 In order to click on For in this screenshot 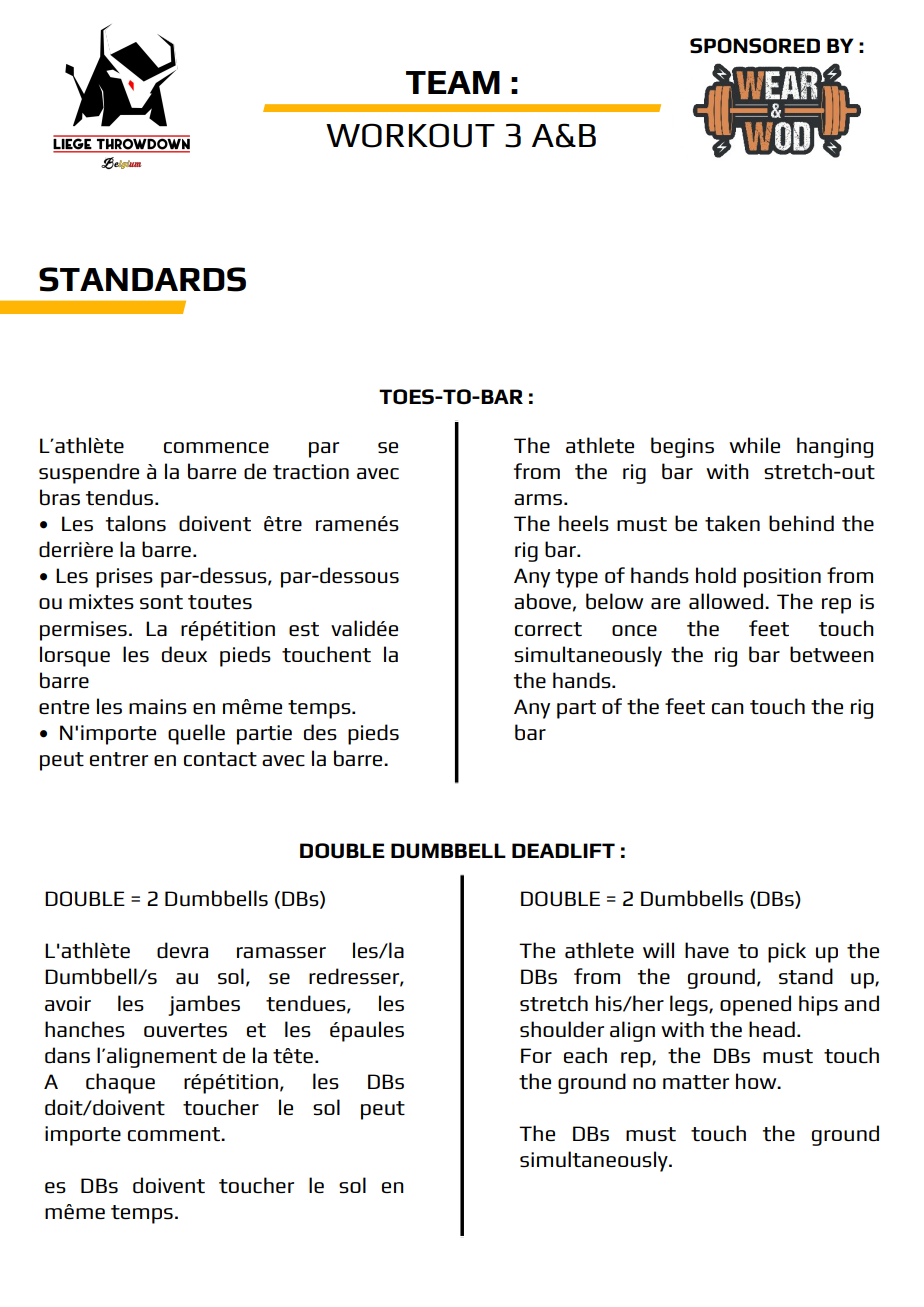, I will do `click(536, 1055)`.
